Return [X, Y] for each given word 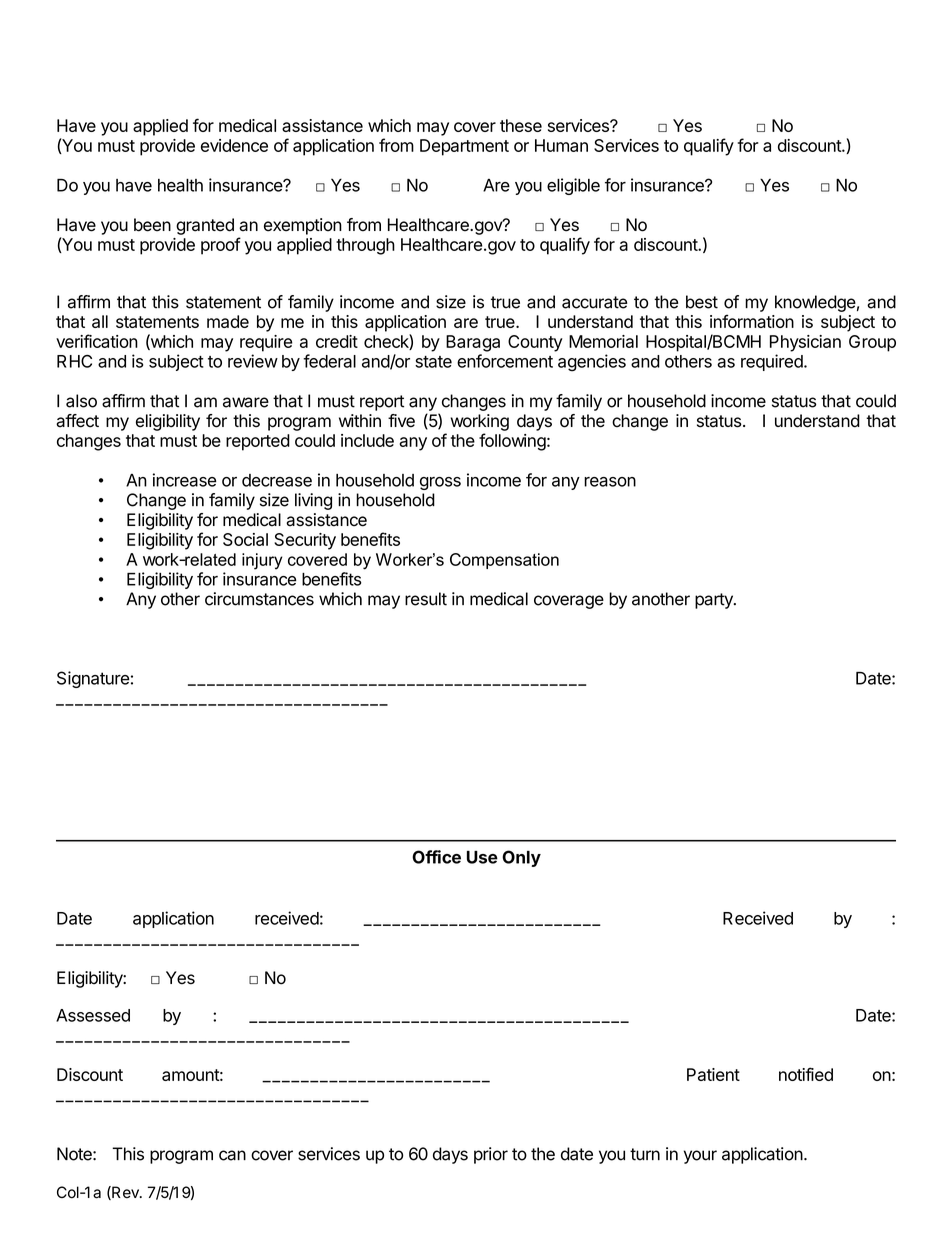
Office [436, 857]
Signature [93, 679]
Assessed [93, 1015]
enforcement [505, 361]
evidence [234, 145]
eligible [573, 186]
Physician [805, 343]
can [232, 1155]
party [715, 601]
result [426, 599]
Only [521, 858]
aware [246, 402]
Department [464, 147]
